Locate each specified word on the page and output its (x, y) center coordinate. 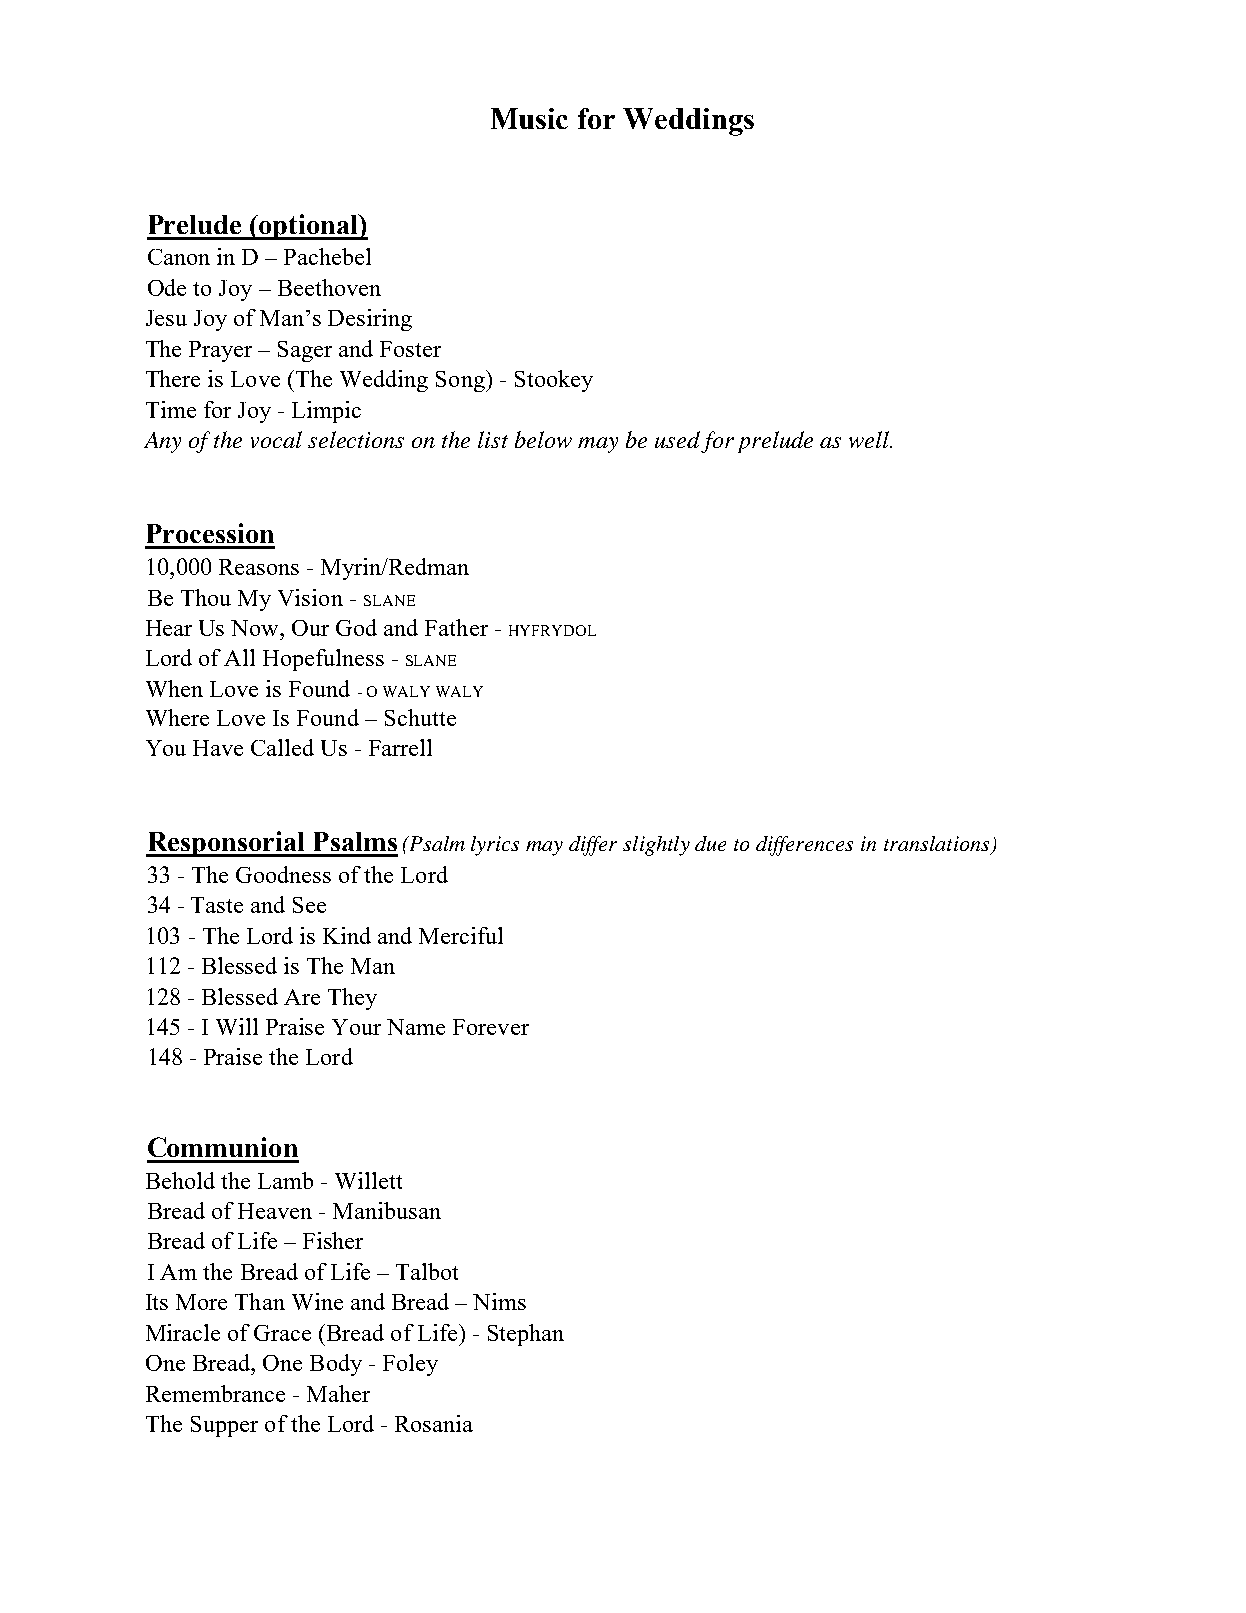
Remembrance (215, 1393)
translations (938, 845)
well (870, 439)
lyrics (495, 846)
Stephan (526, 1335)
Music (529, 118)
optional (308, 227)
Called (282, 747)
